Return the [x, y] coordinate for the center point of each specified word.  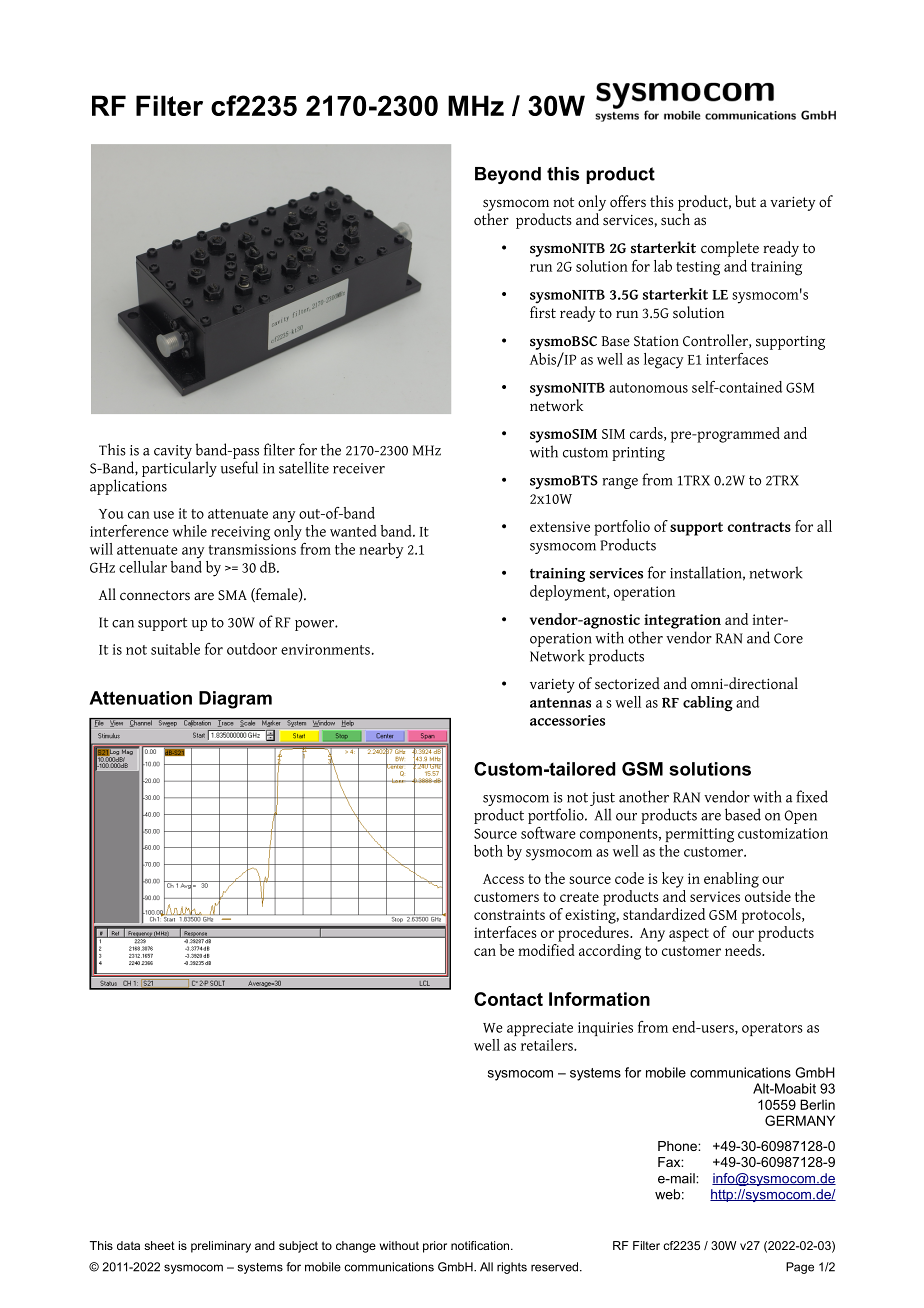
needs [744, 950]
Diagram [235, 700]
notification [480, 1245]
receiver [359, 468]
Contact [508, 999]
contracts [759, 527]
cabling [708, 704]
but [745, 201]
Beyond [508, 175]
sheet [159, 1245]
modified [546, 950]
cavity [173, 452]
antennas [560, 703]
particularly [179, 469]
